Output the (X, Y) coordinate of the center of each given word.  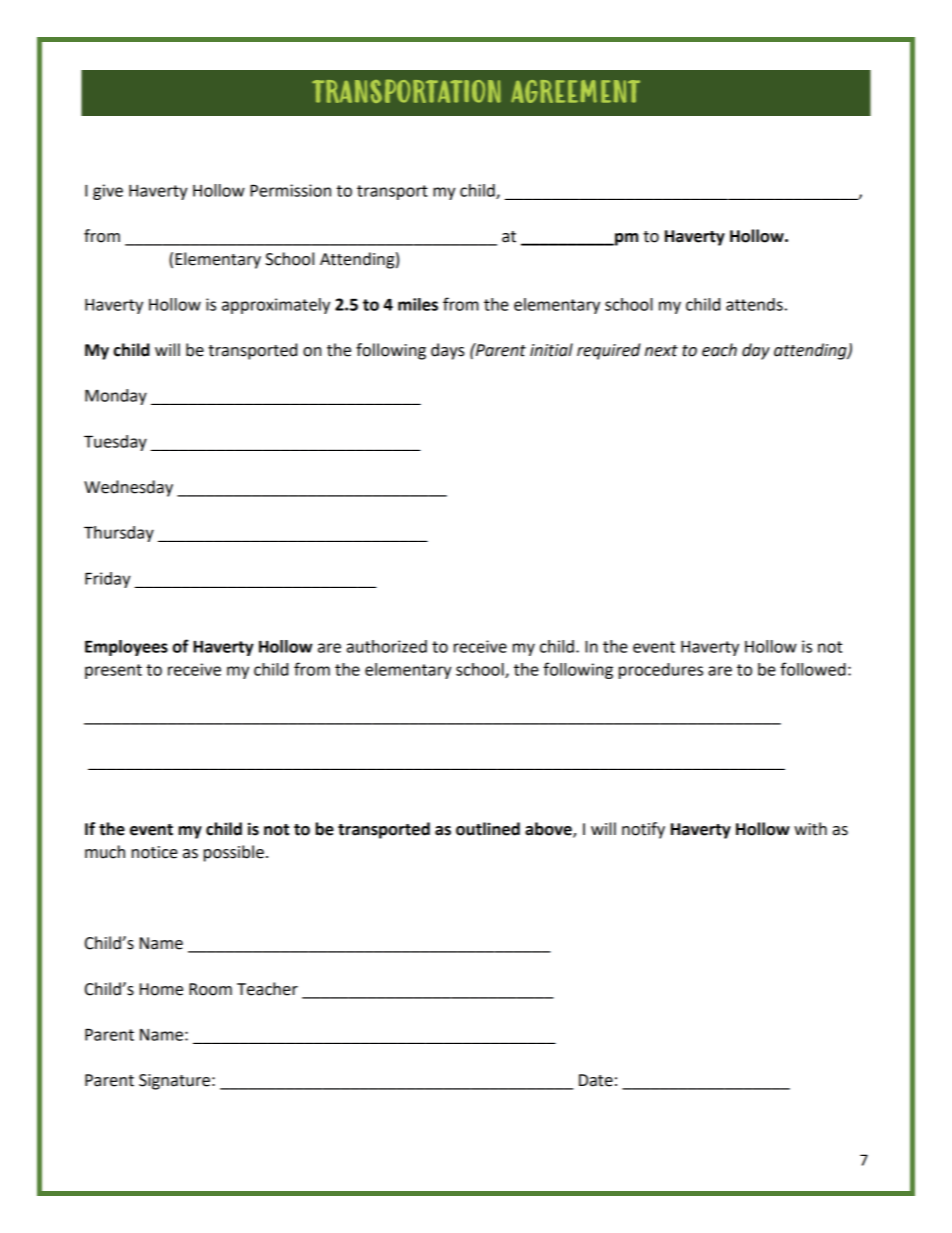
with (810, 829)
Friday (108, 580)
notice (155, 852)
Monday (116, 397)
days (448, 351)
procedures (661, 671)
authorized (387, 646)
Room (210, 989)
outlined (488, 829)
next (661, 351)
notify (643, 830)
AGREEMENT (575, 91)
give (108, 192)
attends (754, 304)
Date (596, 1080)
